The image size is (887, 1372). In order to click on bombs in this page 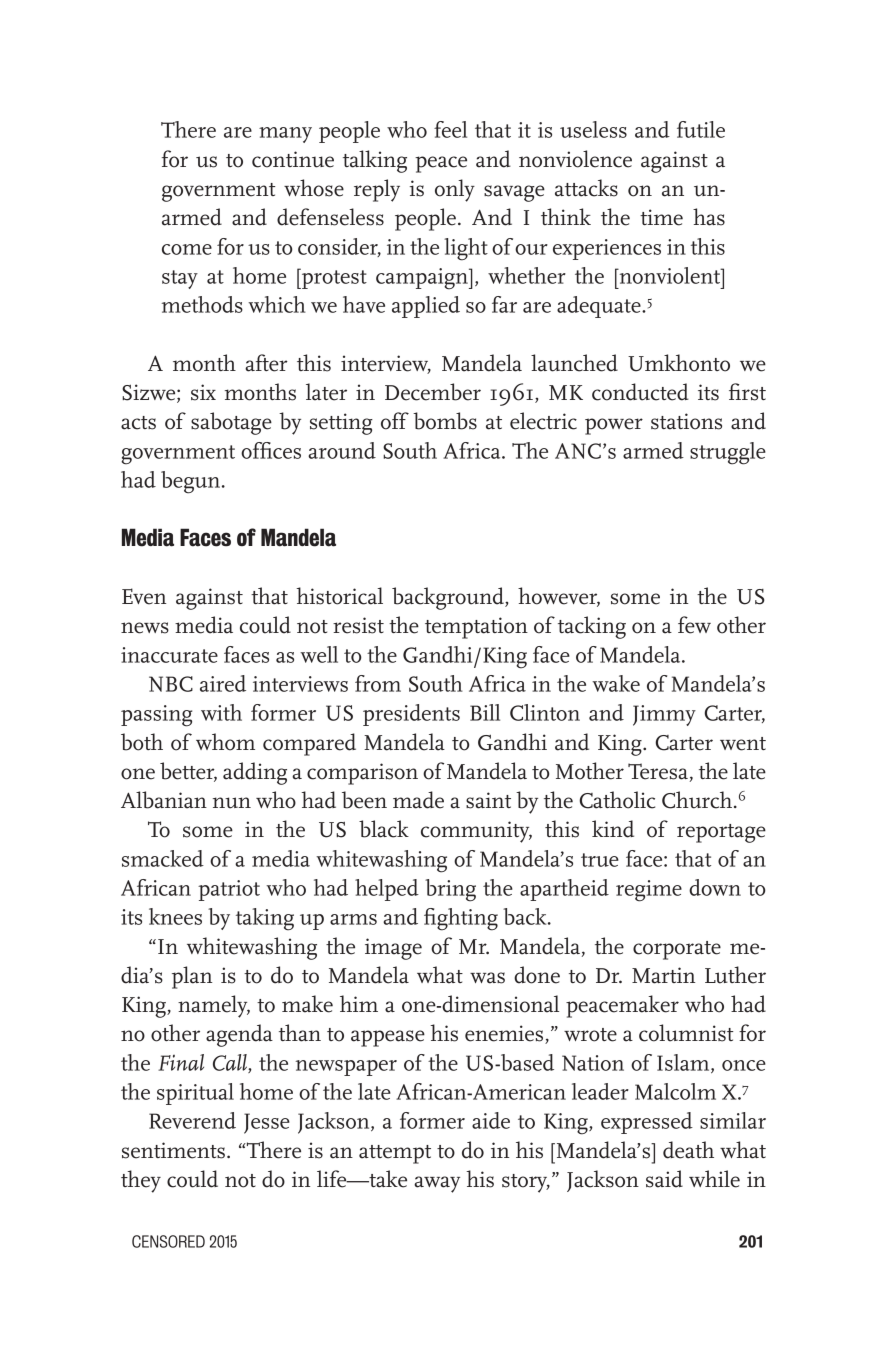, I will do `click(445, 421)`.
